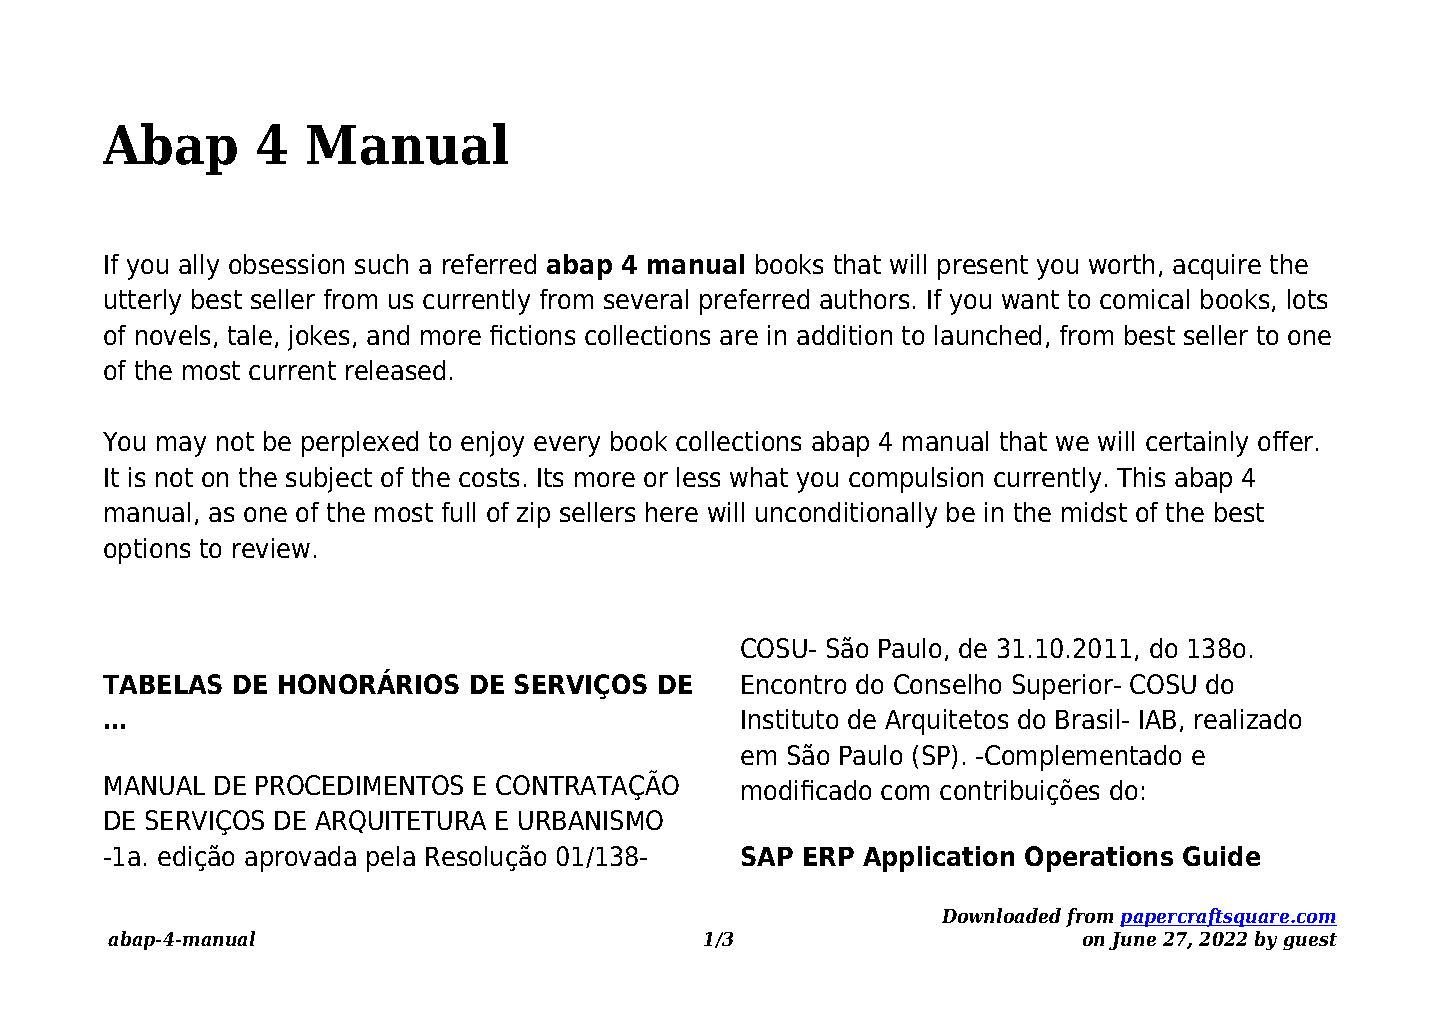 The image size is (1446, 1019). What do you see at coordinates (391, 859) in the document?
I see `pela` at bounding box center [391, 859].
